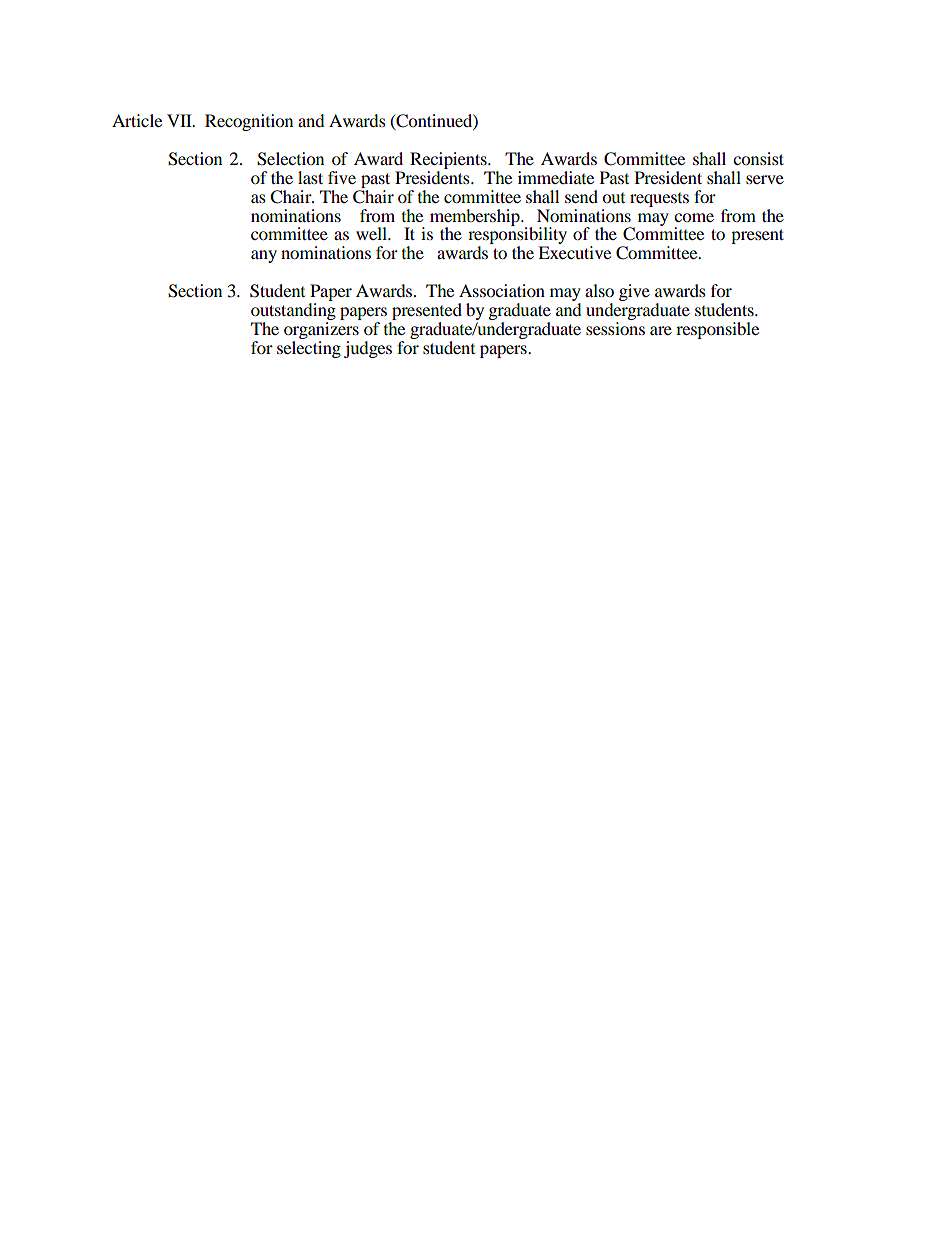  Describe the element at coordinates (249, 122) in the screenshot. I see `Recognition` at that location.
